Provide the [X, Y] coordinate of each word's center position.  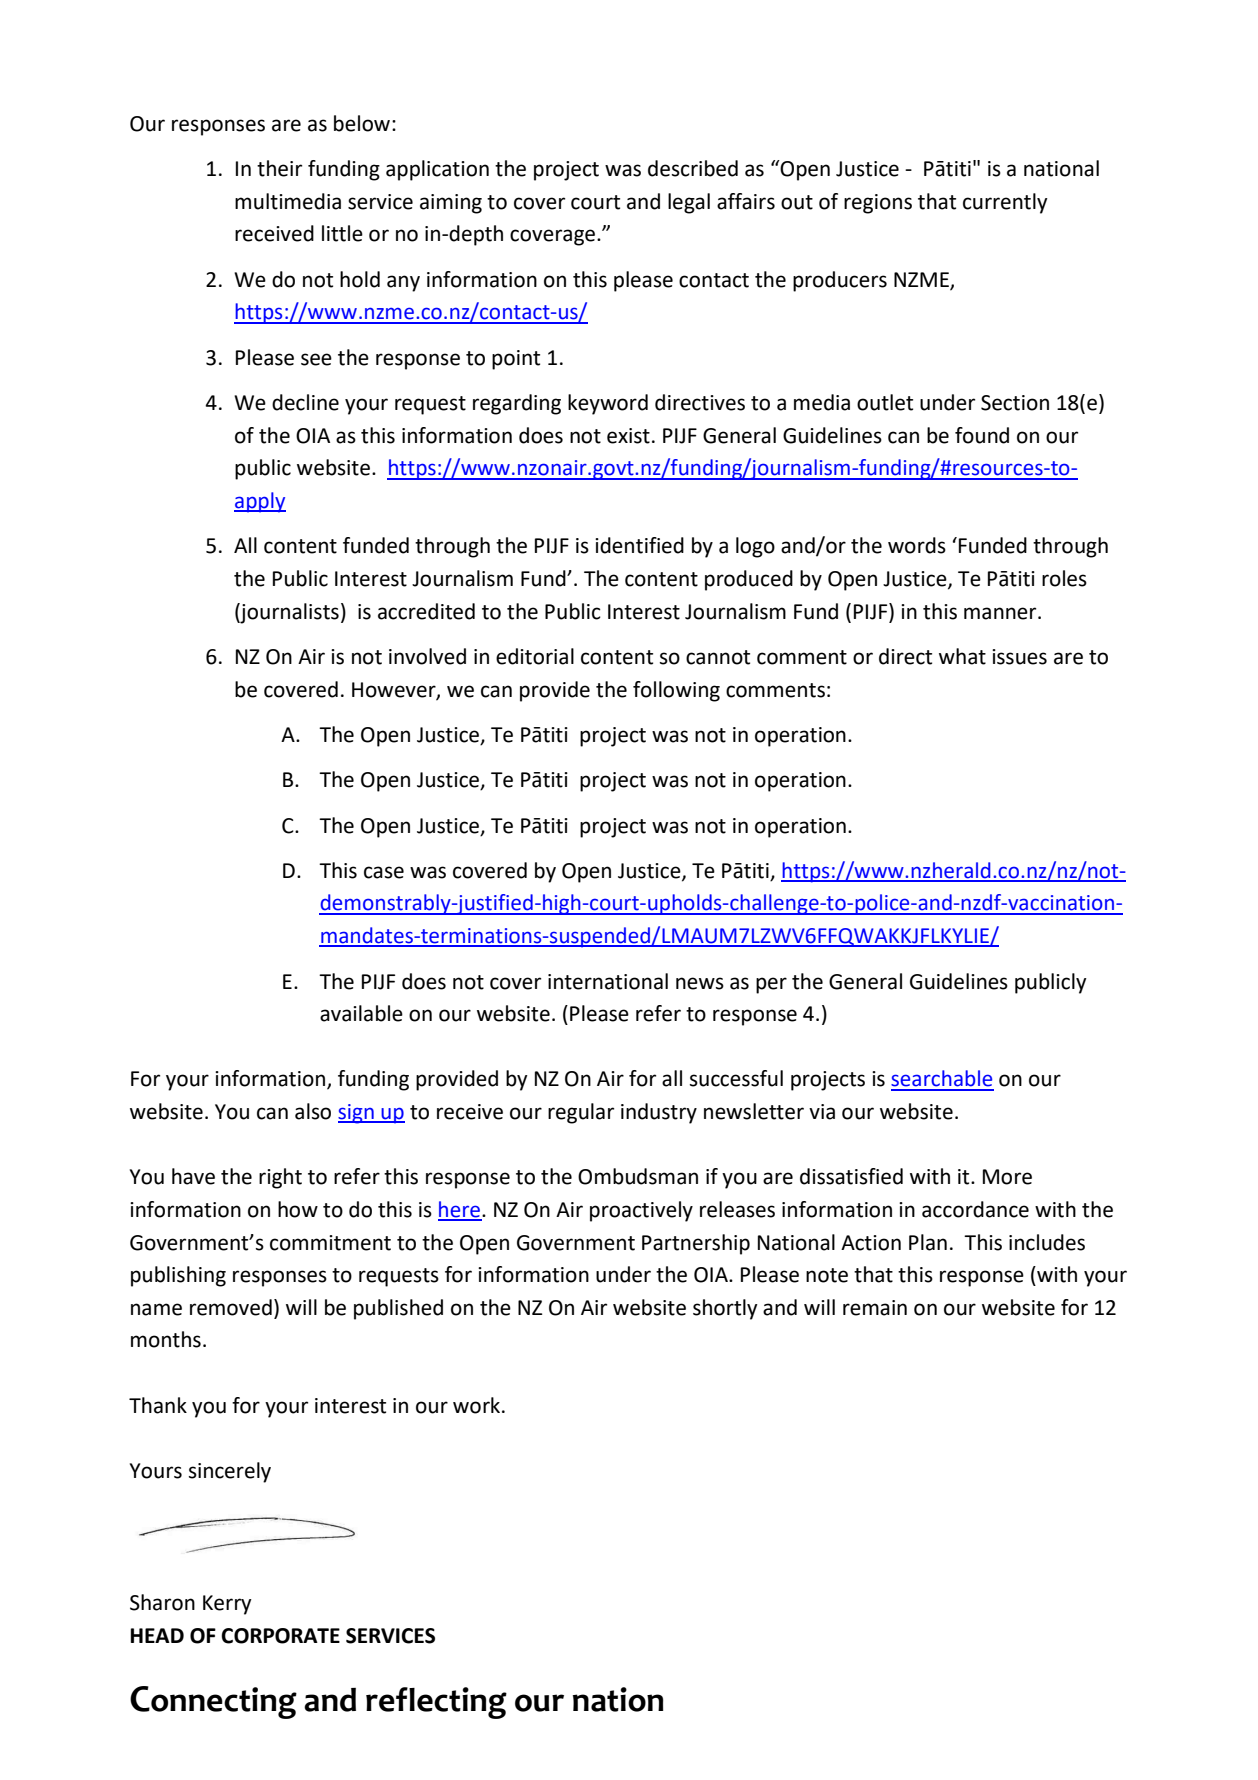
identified [639, 545]
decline [305, 402]
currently [1005, 203]
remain [875, 1308]
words [917, 545]
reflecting [436, 1703]
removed [231, 1307]
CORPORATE [280, 1636]
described [693, 168]
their [279, 168]
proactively [641, 1211]
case [384, 872]
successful [736, 1078]
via [822, 1112]
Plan [928, 1242]
